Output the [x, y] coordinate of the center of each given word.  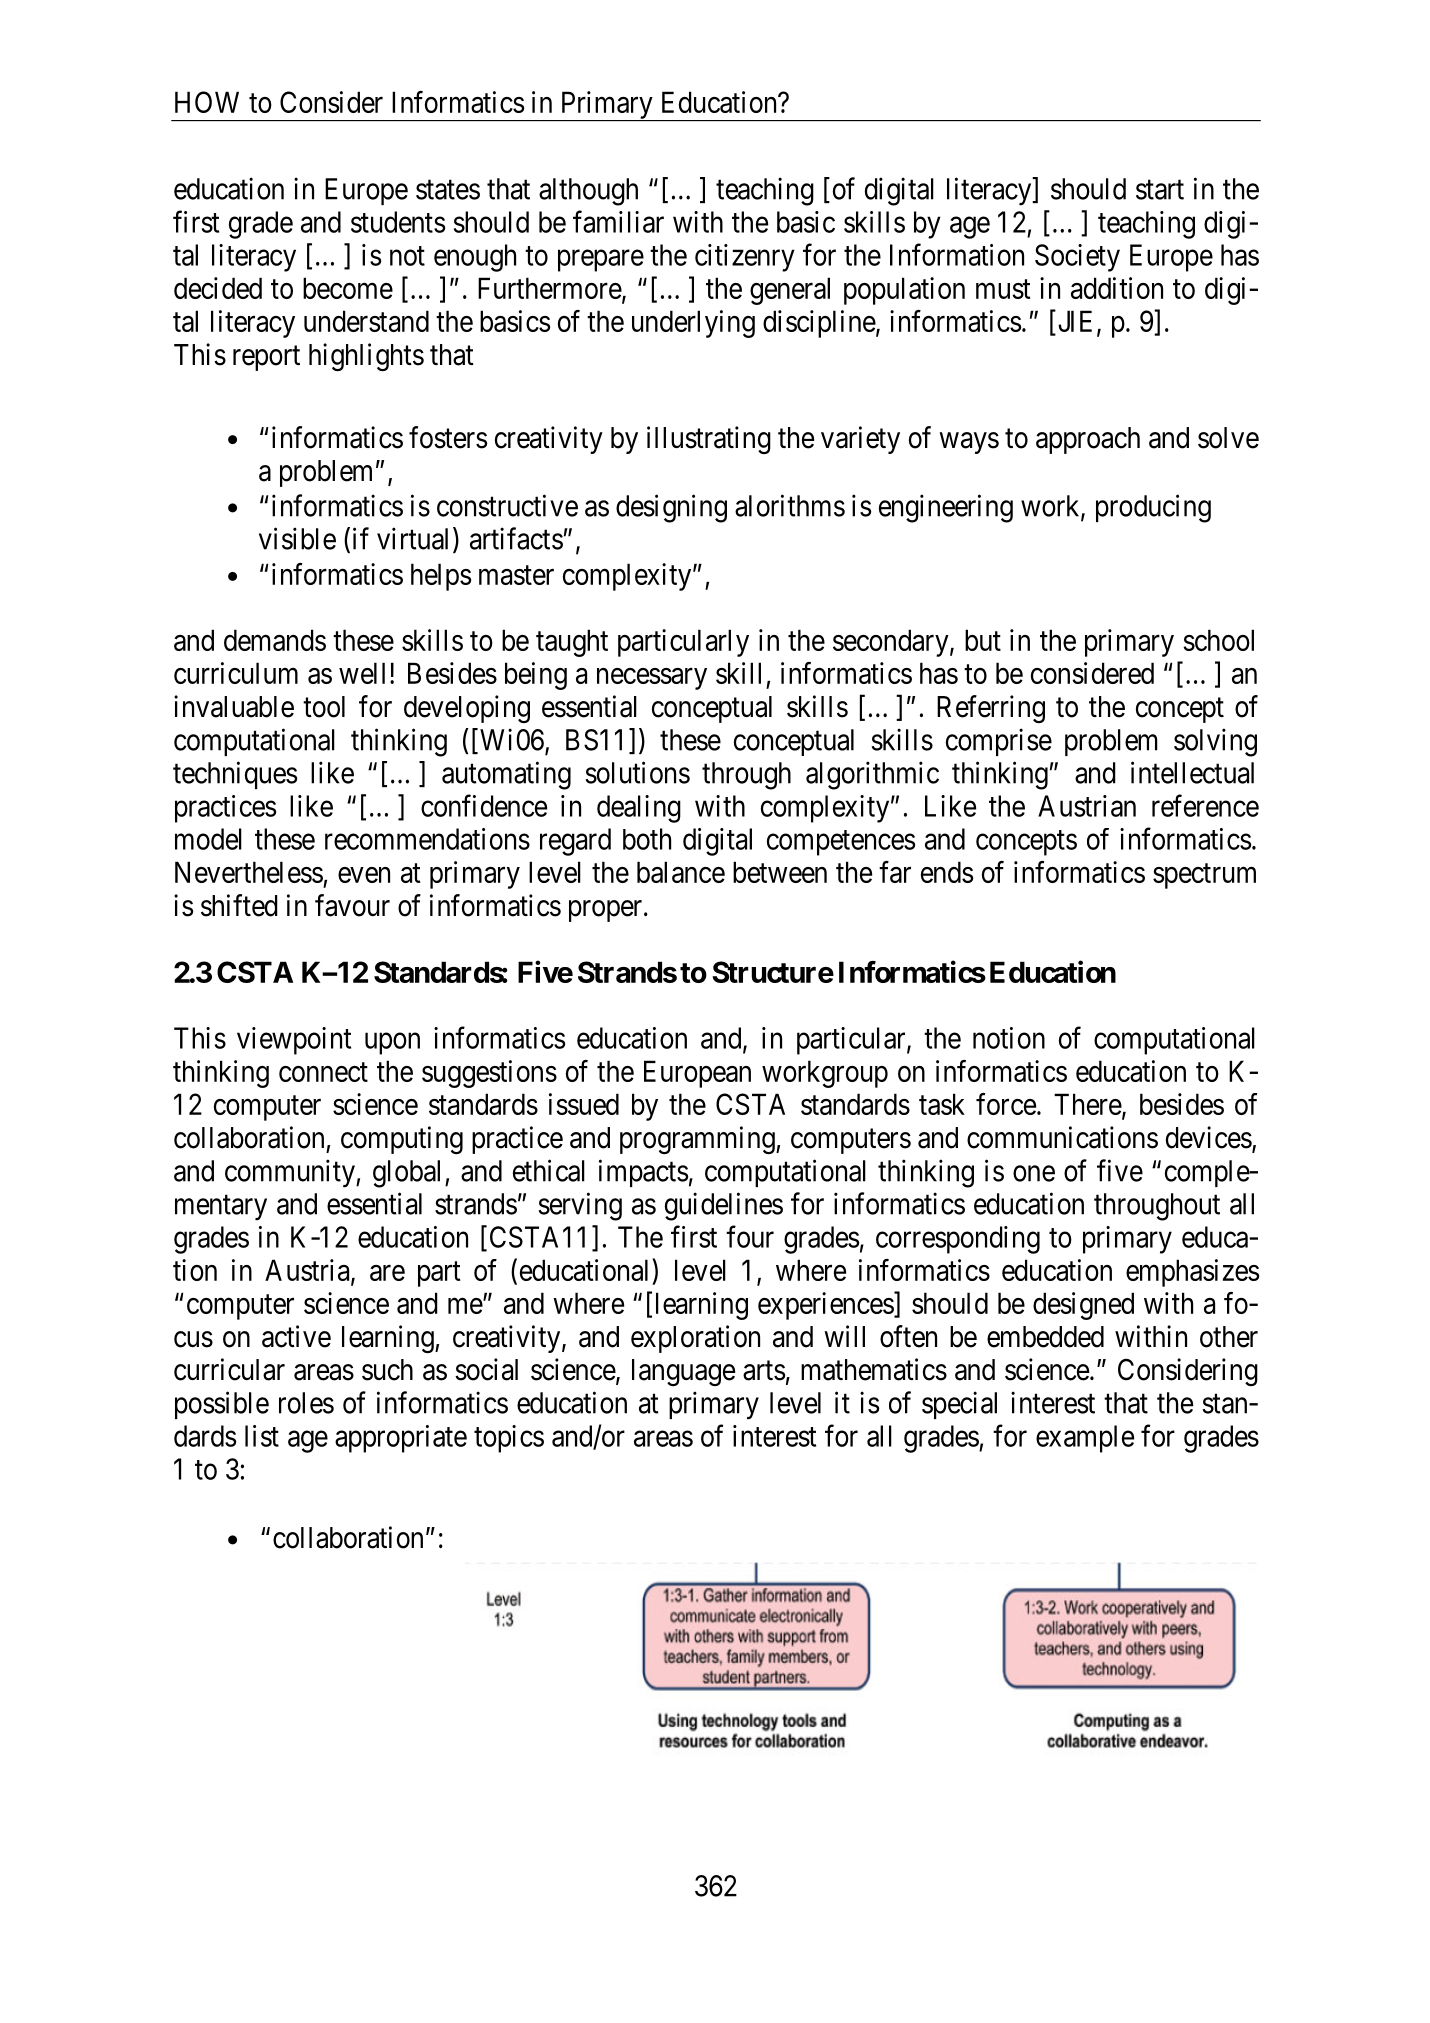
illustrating [709, 440]
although [588, 192]
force [1006, 1104]
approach [1088, 440]
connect [323, 1072]
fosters [448, 437]
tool [324, 707]
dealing [639, 809]
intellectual [1192, 772]
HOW [207, 102]
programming [698, 1140]
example [1085, 1439]
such [387, 1370]
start [1160, 190]
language [683, 1372]
